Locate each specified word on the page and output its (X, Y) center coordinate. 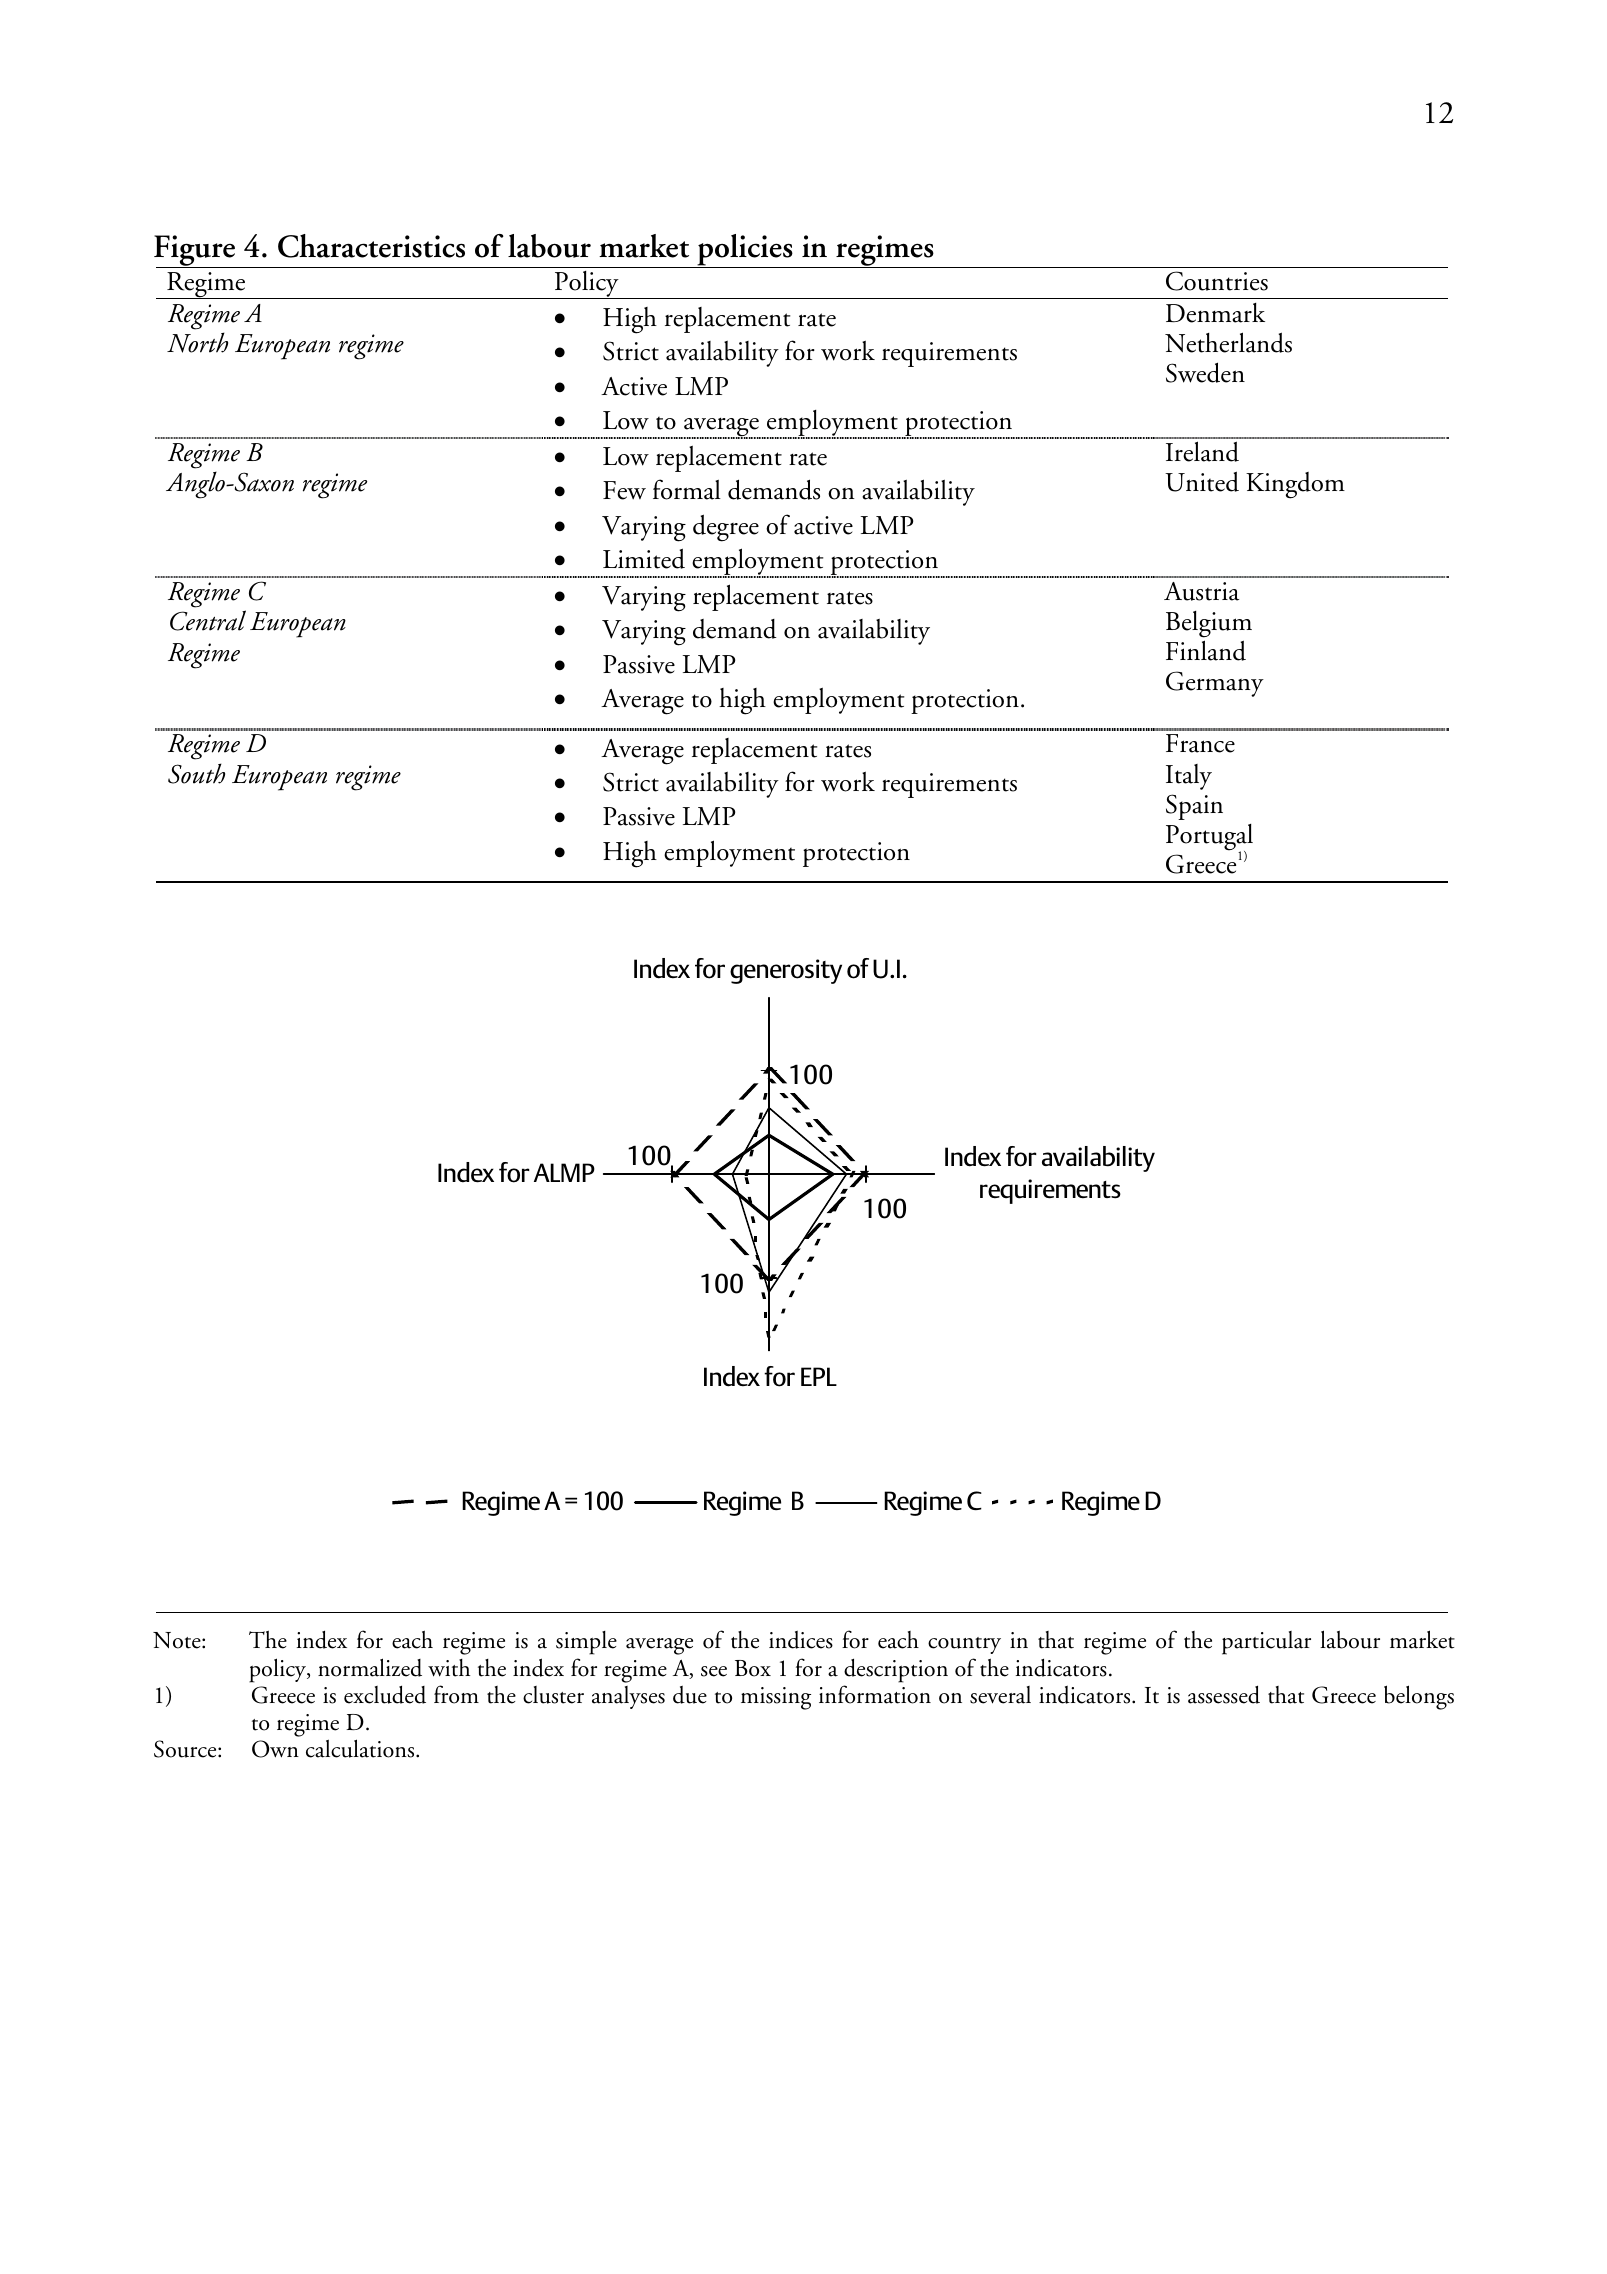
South (196, 773)
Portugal (1209, 838)
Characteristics (371, 246)
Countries (1217, 281)
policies (745, 251)
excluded (385, 1694)
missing (776, 1698)
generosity (786, 971)
